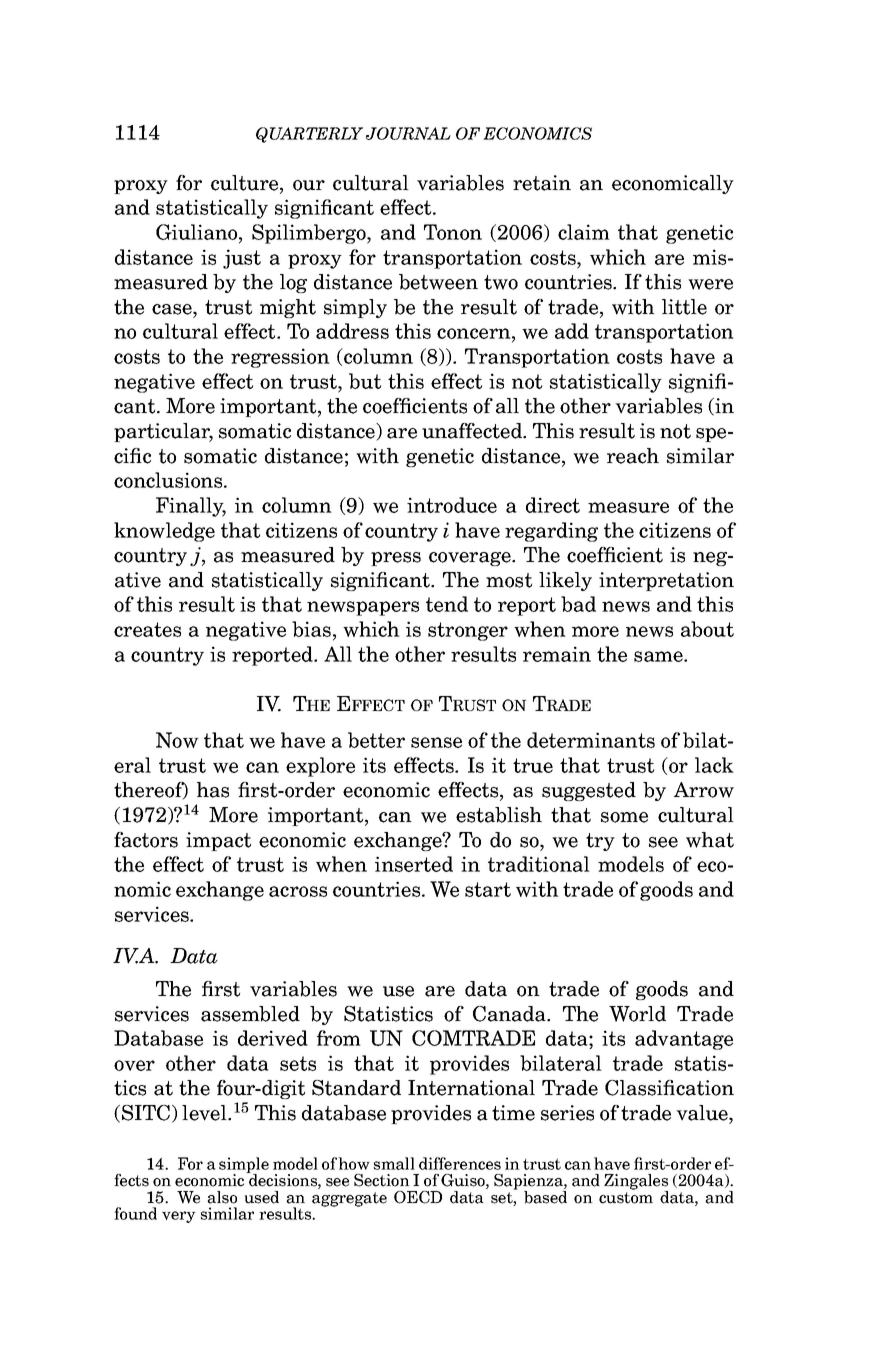  What do you see at coordinates (191, 507) in the document?
I see `Finally` at bounding box center [191, 507].
